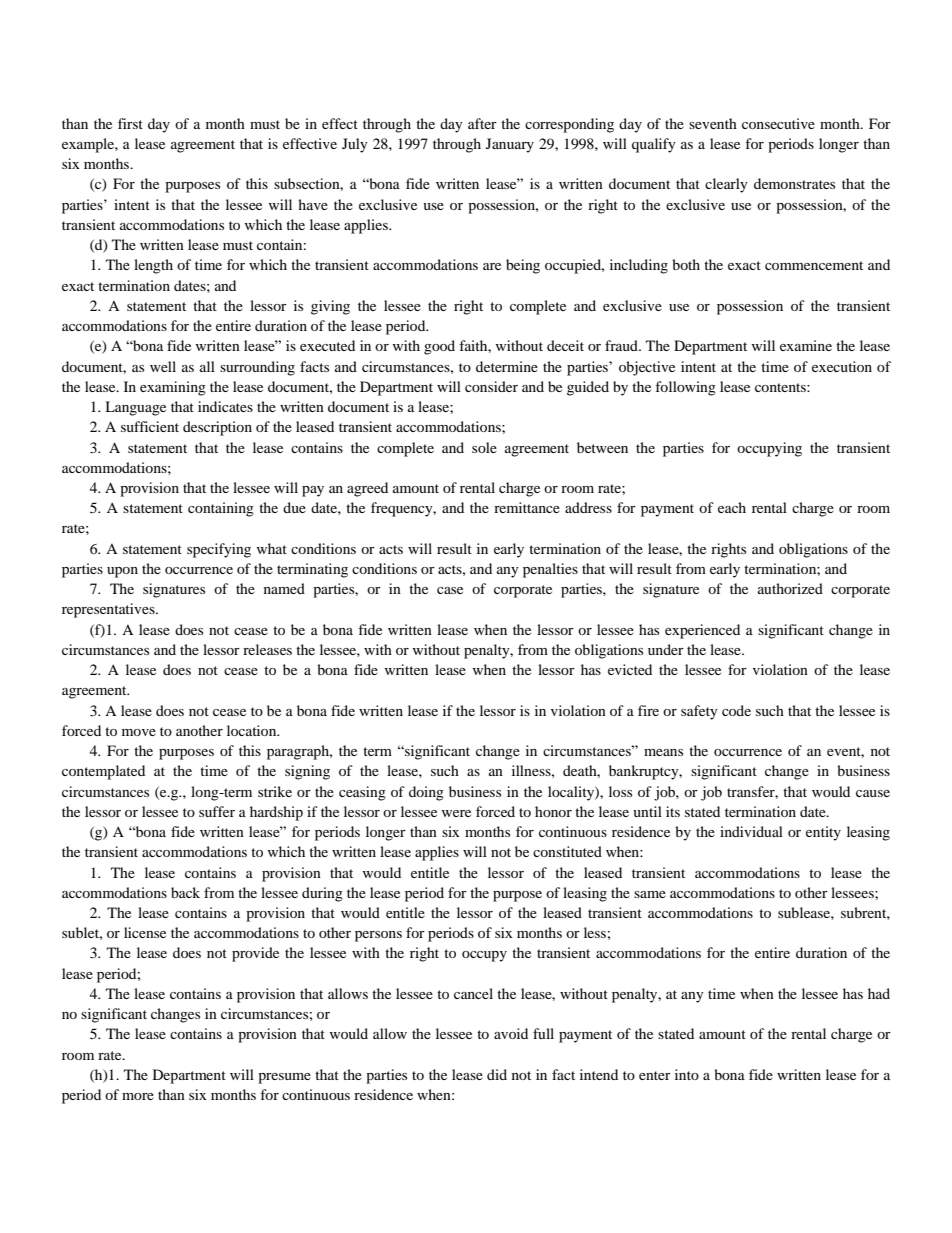 The image size is (952, 1233). I want to click on consecutive, so click(778, 123).
